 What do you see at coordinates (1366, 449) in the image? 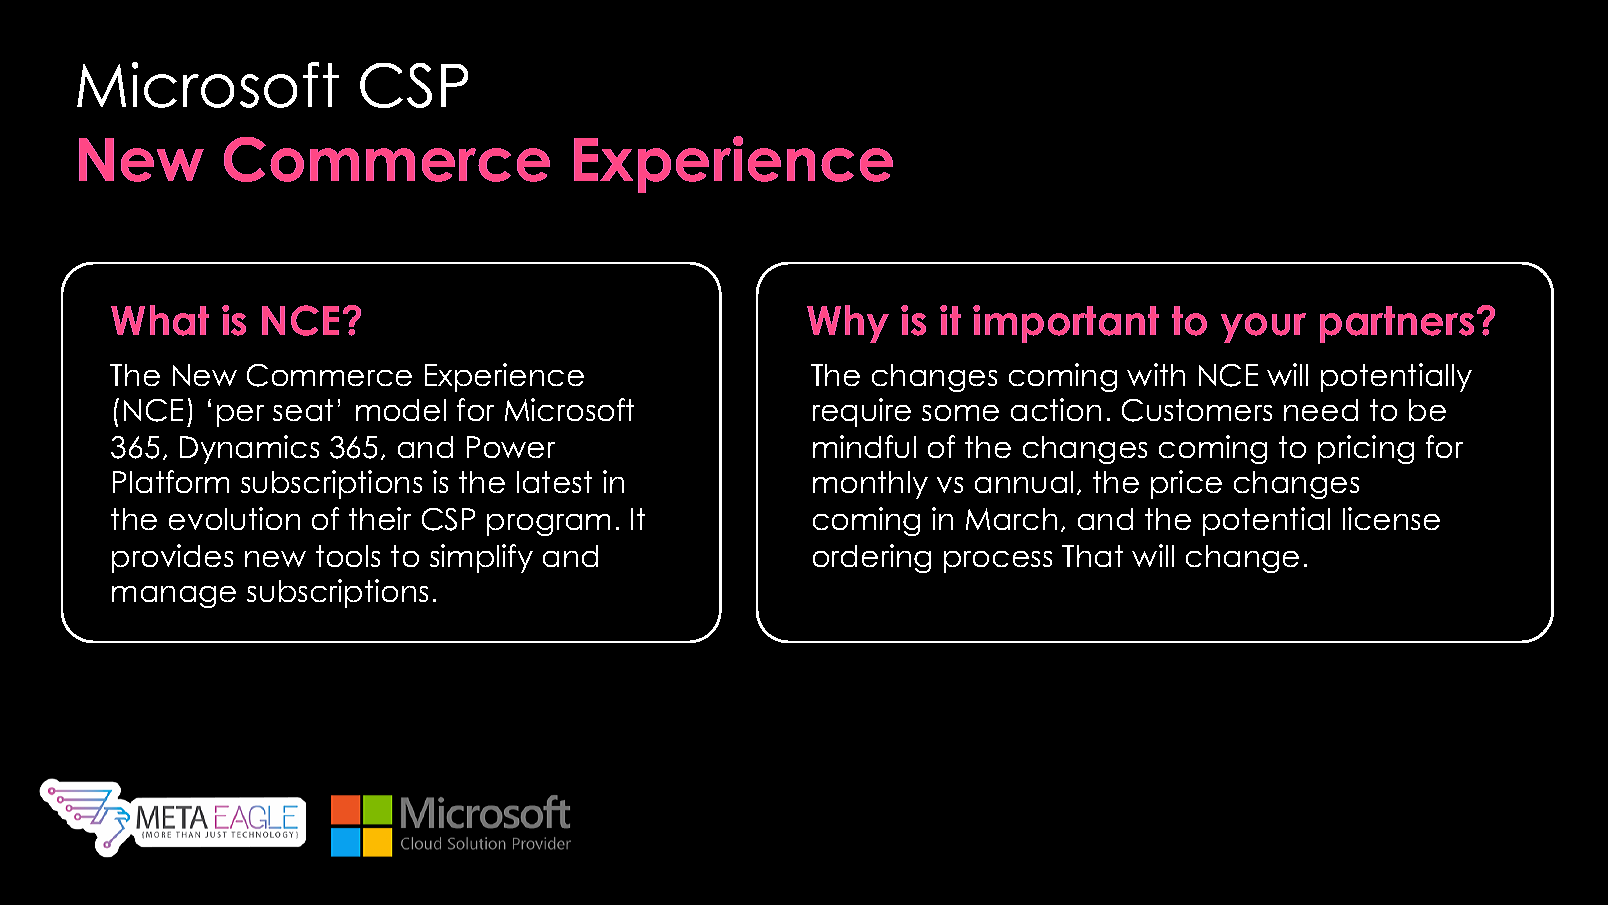
I see `pricing` at bounding box center [1366, 449].
